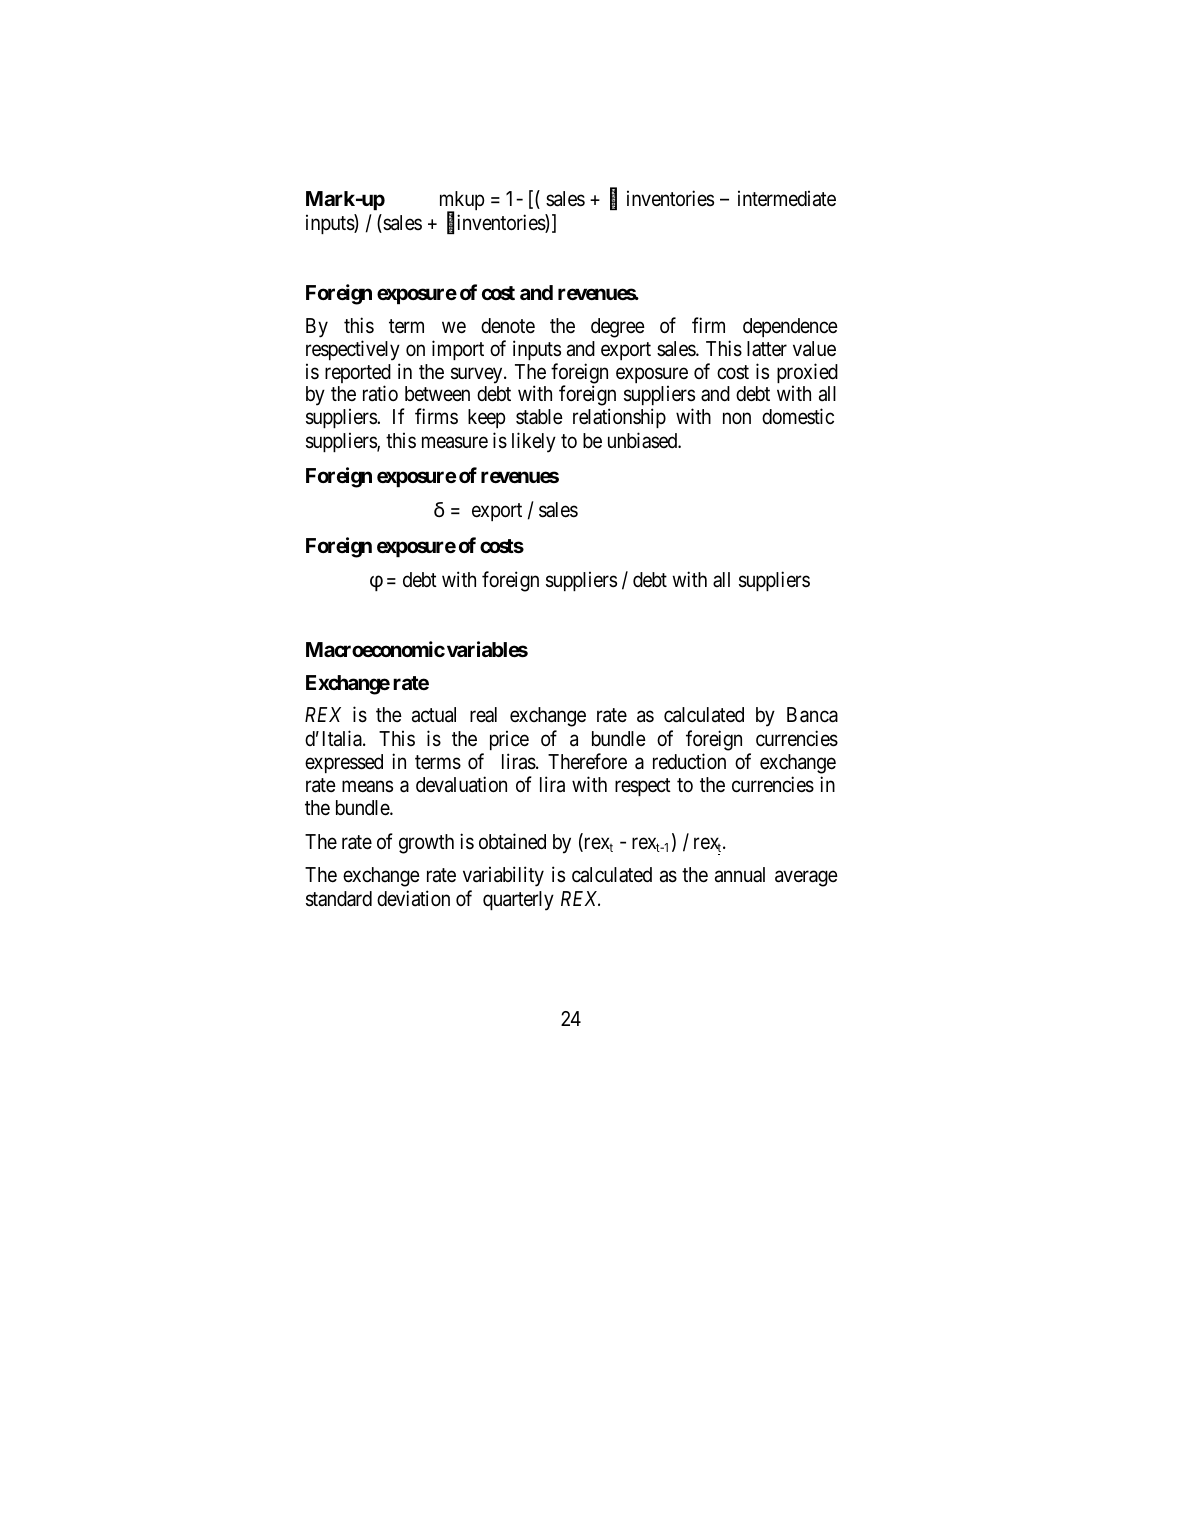 The height and width of the document is (1535, 1190). What do you see at coordinates (767, 349) in the document?
I see `latter` at bounding box center [767, 349].
